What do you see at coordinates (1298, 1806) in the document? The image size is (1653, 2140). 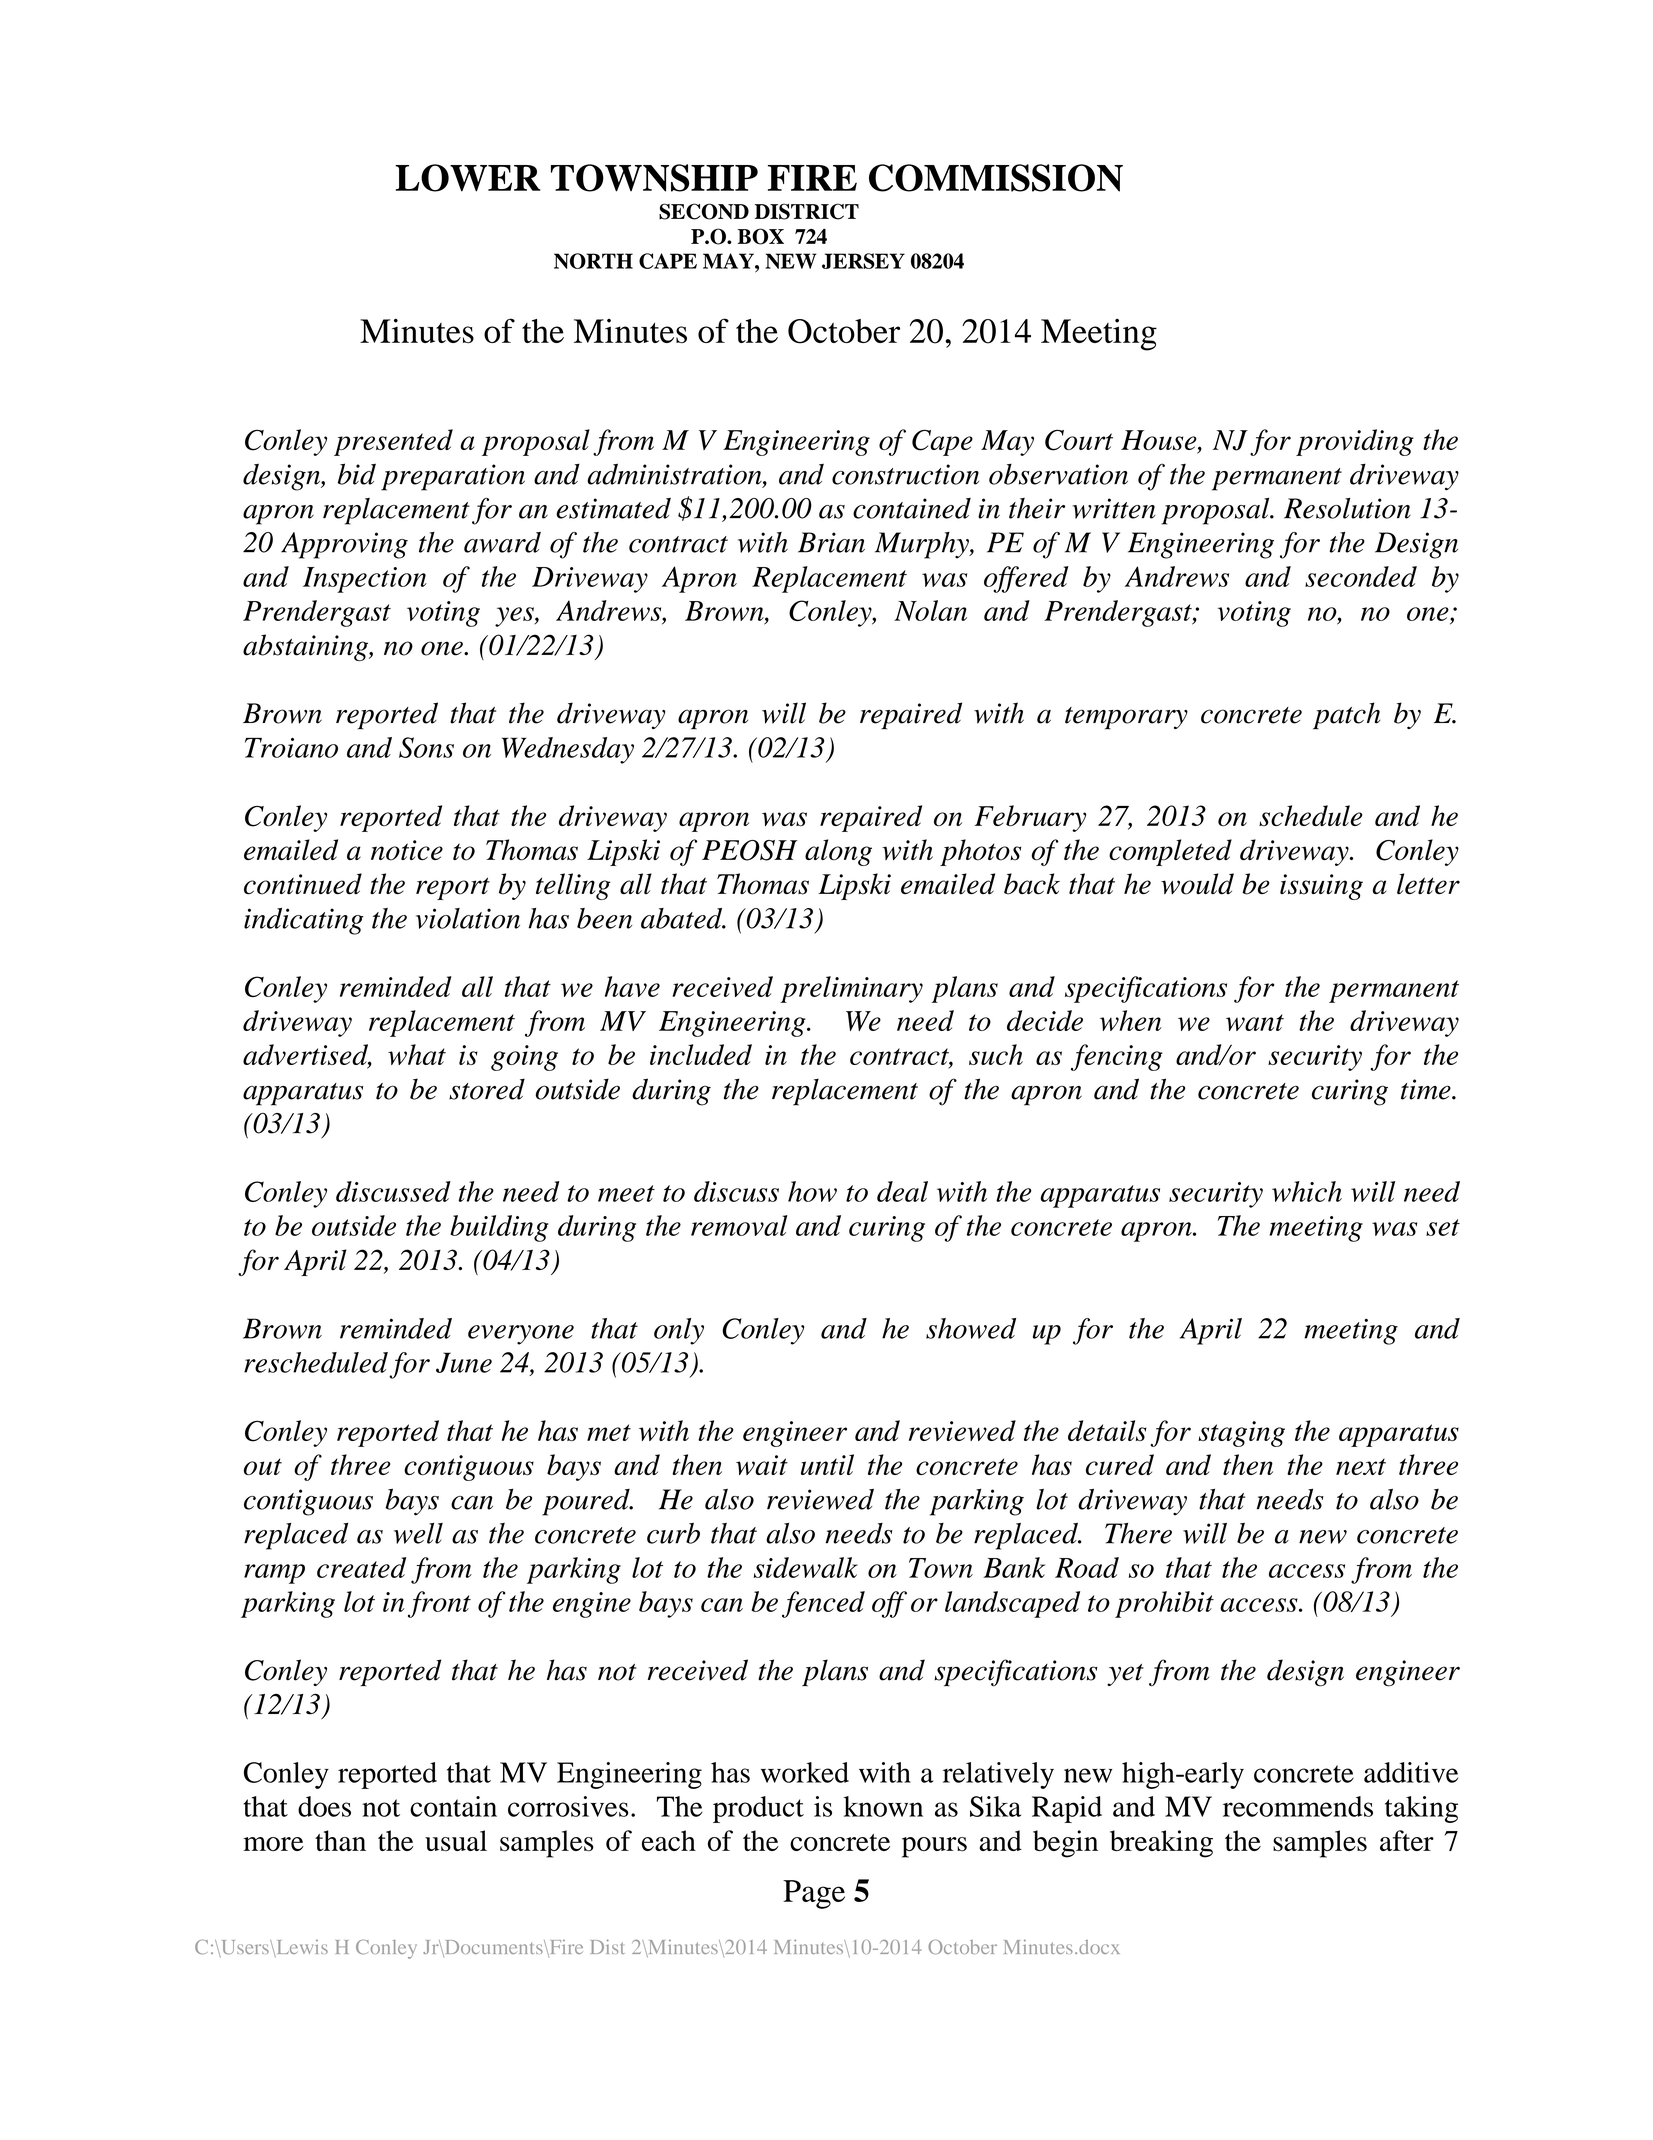 I see `recommends` at bounding box center [1298, 1806].
